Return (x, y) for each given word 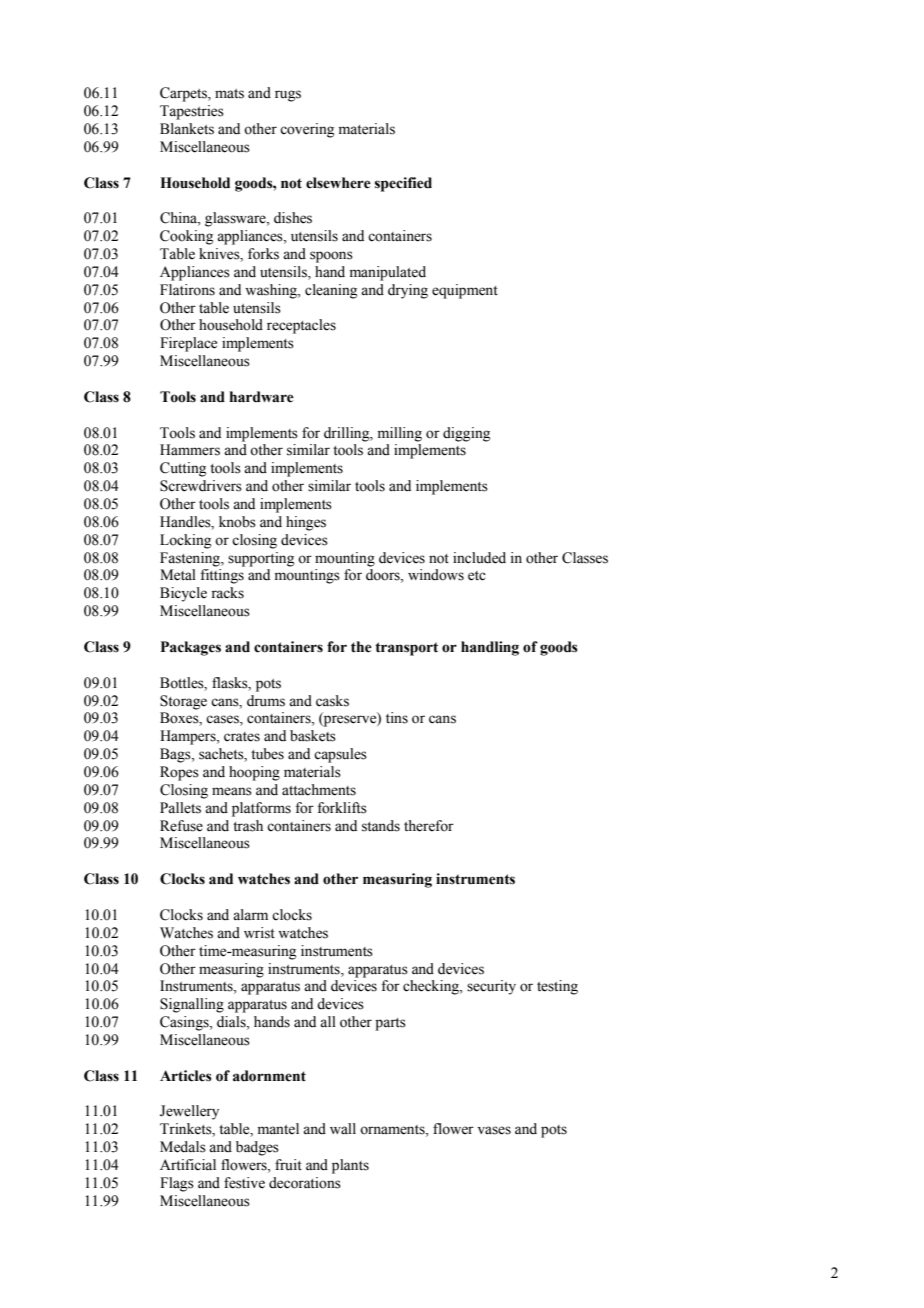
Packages (191, 648)
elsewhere (338, 183)
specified (403, 184)
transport (406, 649)
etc (477, 576)
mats (229, 94)
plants (350, 1166)
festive (244, 1183)
